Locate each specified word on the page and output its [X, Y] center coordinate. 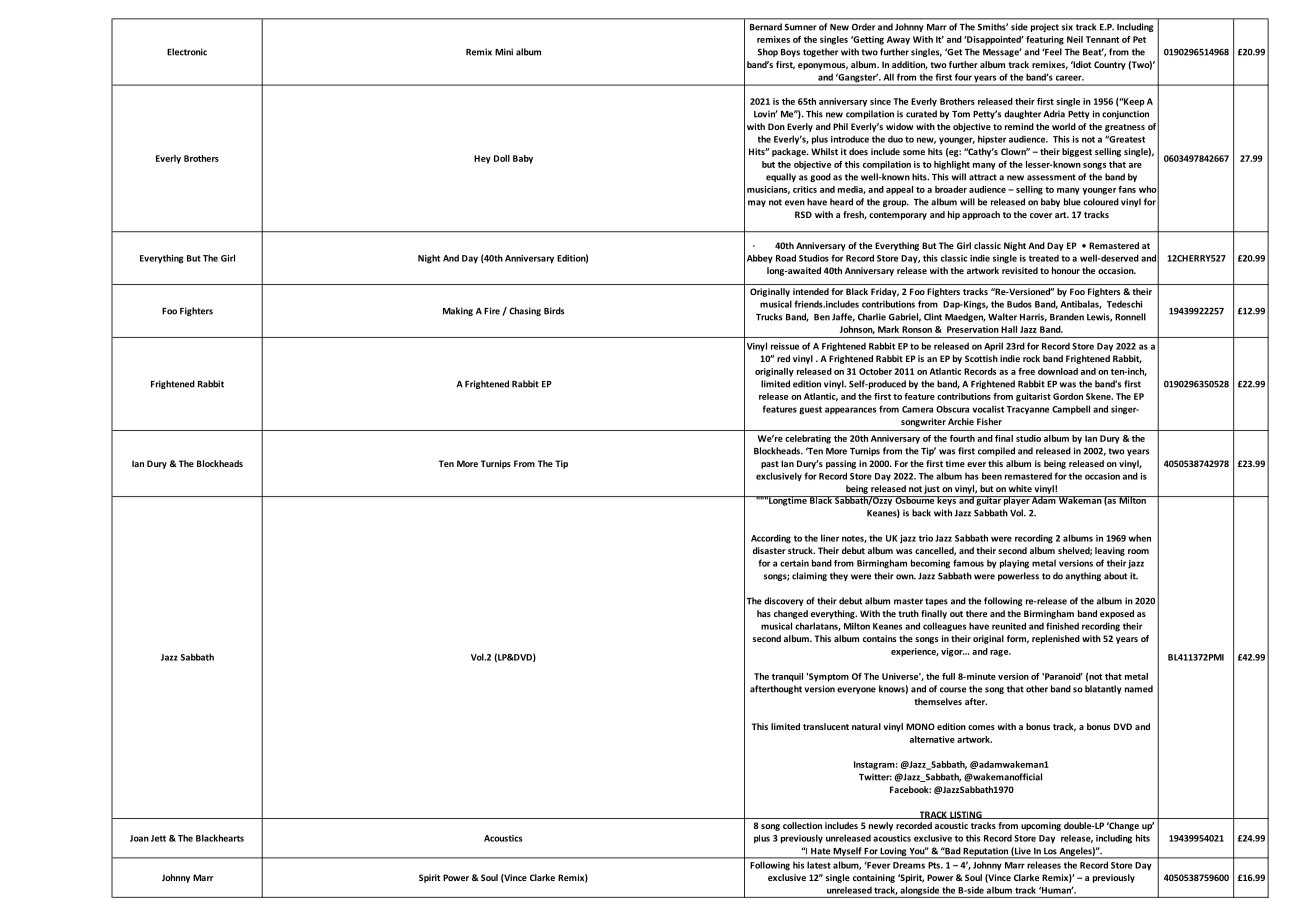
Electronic [187, 52]
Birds [554, 311]
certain [794, 563]
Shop [768, 52]
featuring [1045, 40]
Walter [1002, 317]
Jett [158, 838]
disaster [769, 550]
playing [1014, 564]
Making [458, 311]
